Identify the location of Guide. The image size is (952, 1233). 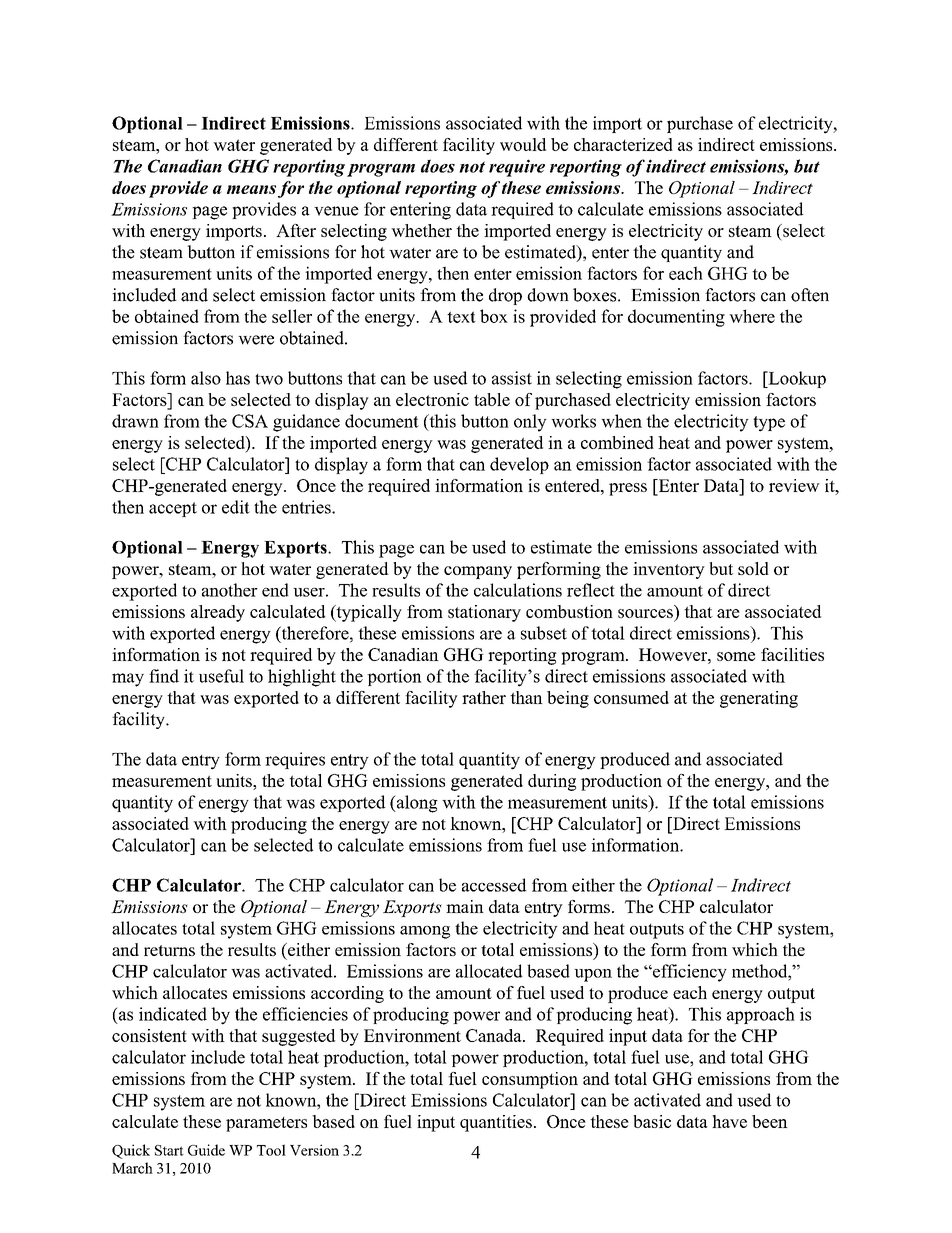
(206, 1150).
